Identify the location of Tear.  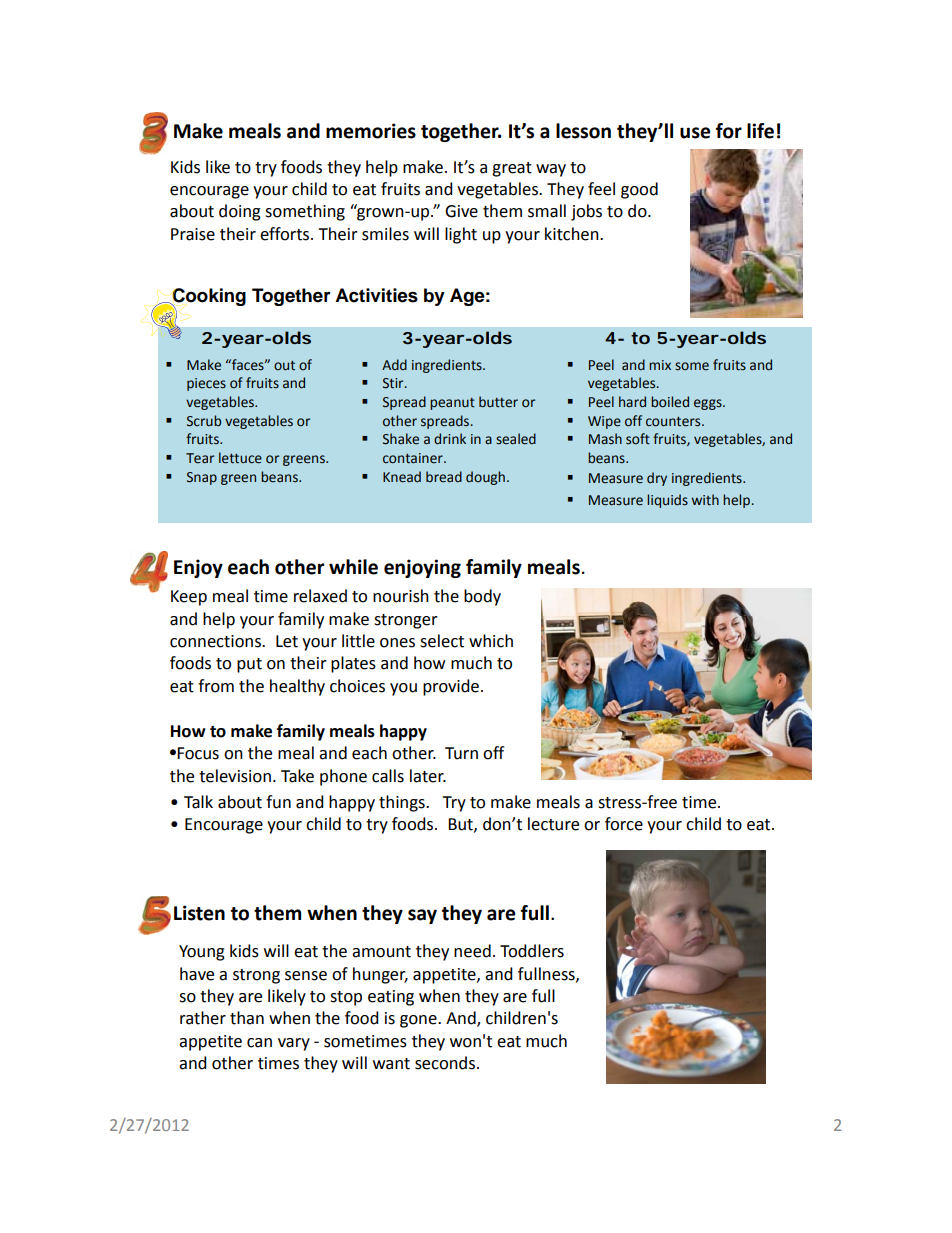
(200, 458).
